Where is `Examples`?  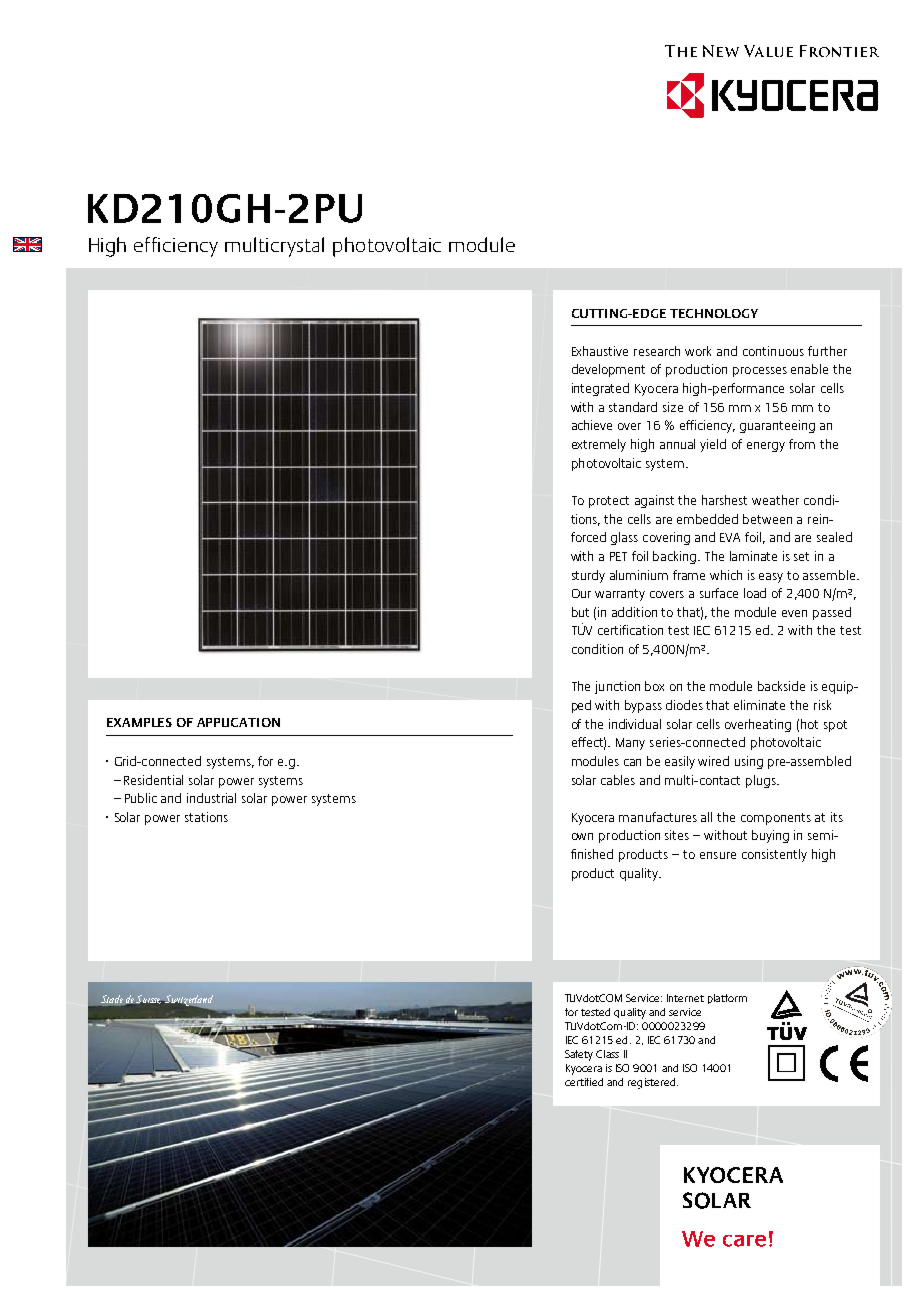
Examples is located at coordinates (139, 722).
